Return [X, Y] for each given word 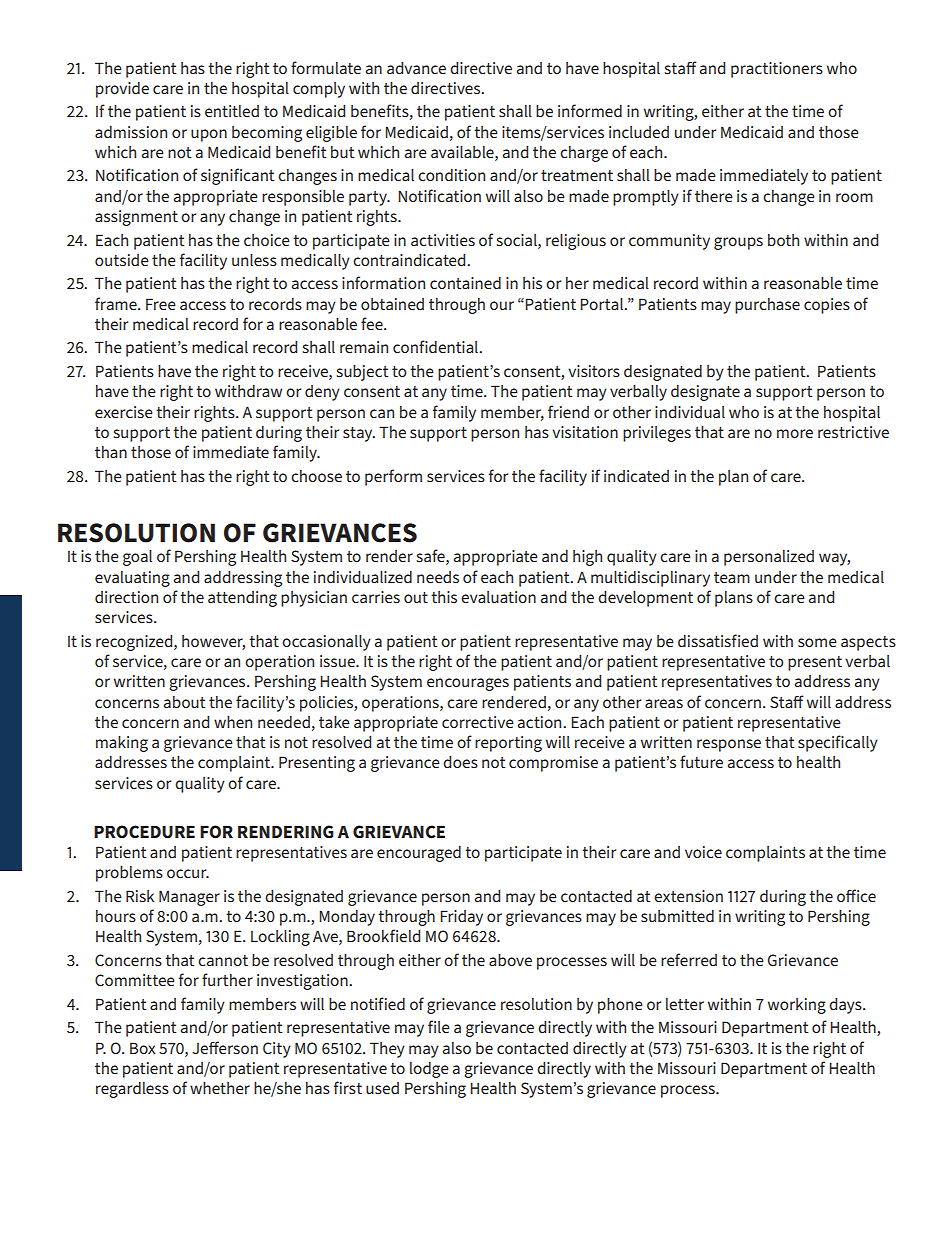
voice [703, 852]
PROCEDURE [144, 832]
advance [416, 68]
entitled [232, 111]
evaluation [498, 597]
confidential [436, 346]
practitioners [777, 70]
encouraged [419, 854]
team [732, 577]
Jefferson [225, 1047]
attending [242, 599]
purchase [767, 306]
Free [161, 304]
